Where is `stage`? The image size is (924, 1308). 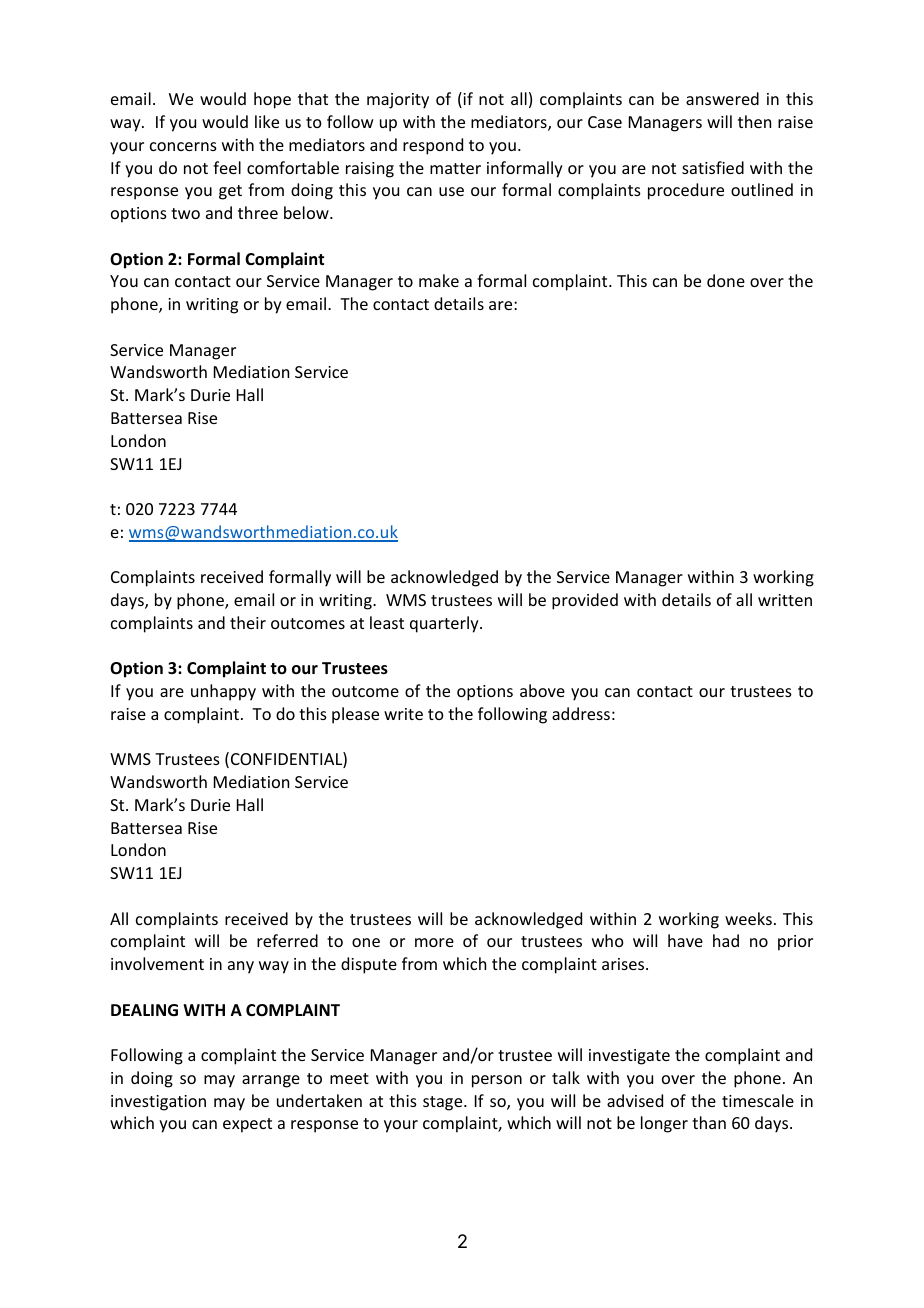 stage is located at coordinates (444, 1103).
